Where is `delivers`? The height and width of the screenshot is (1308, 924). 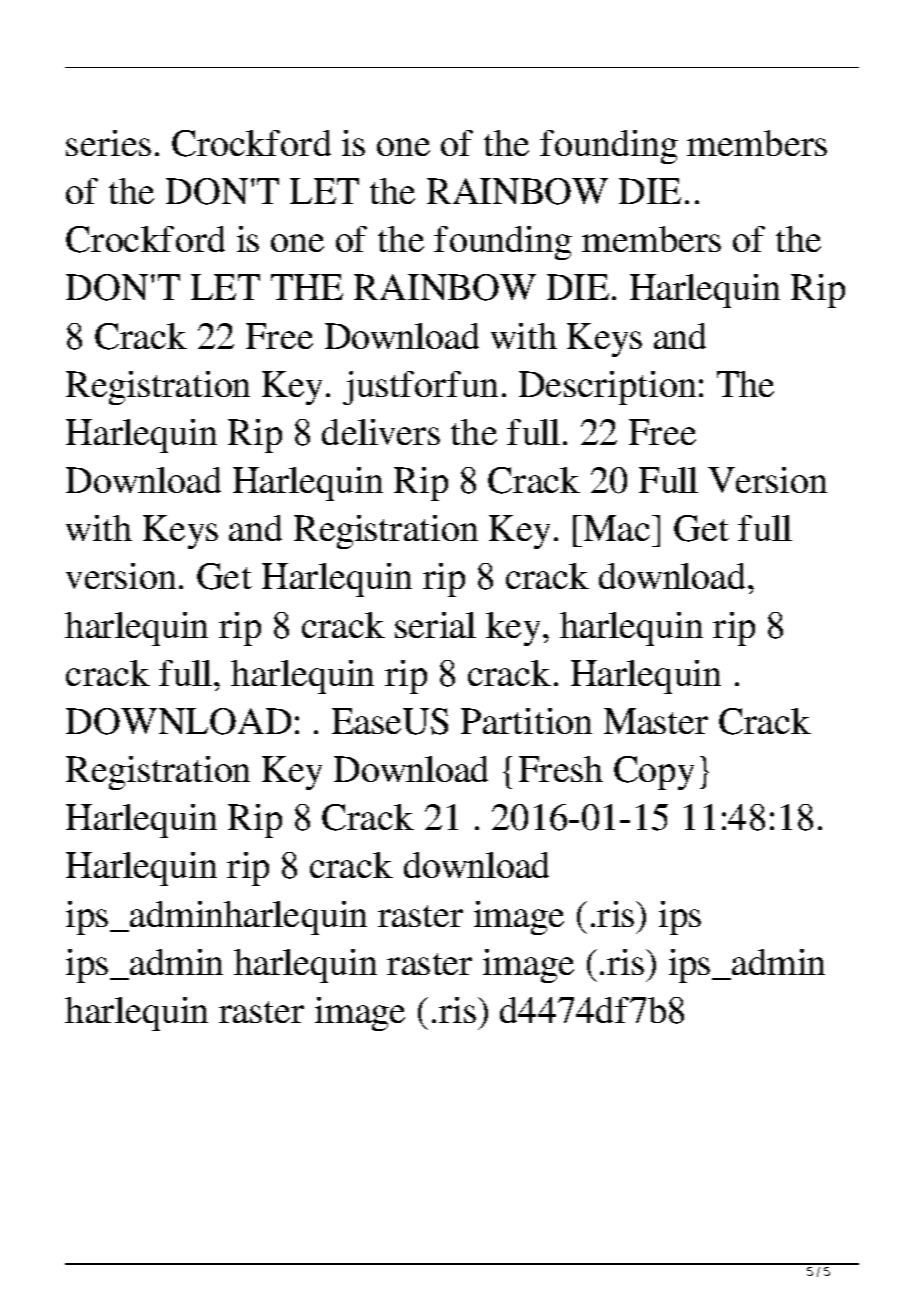
delivers is located at coordinates (381, 432).
